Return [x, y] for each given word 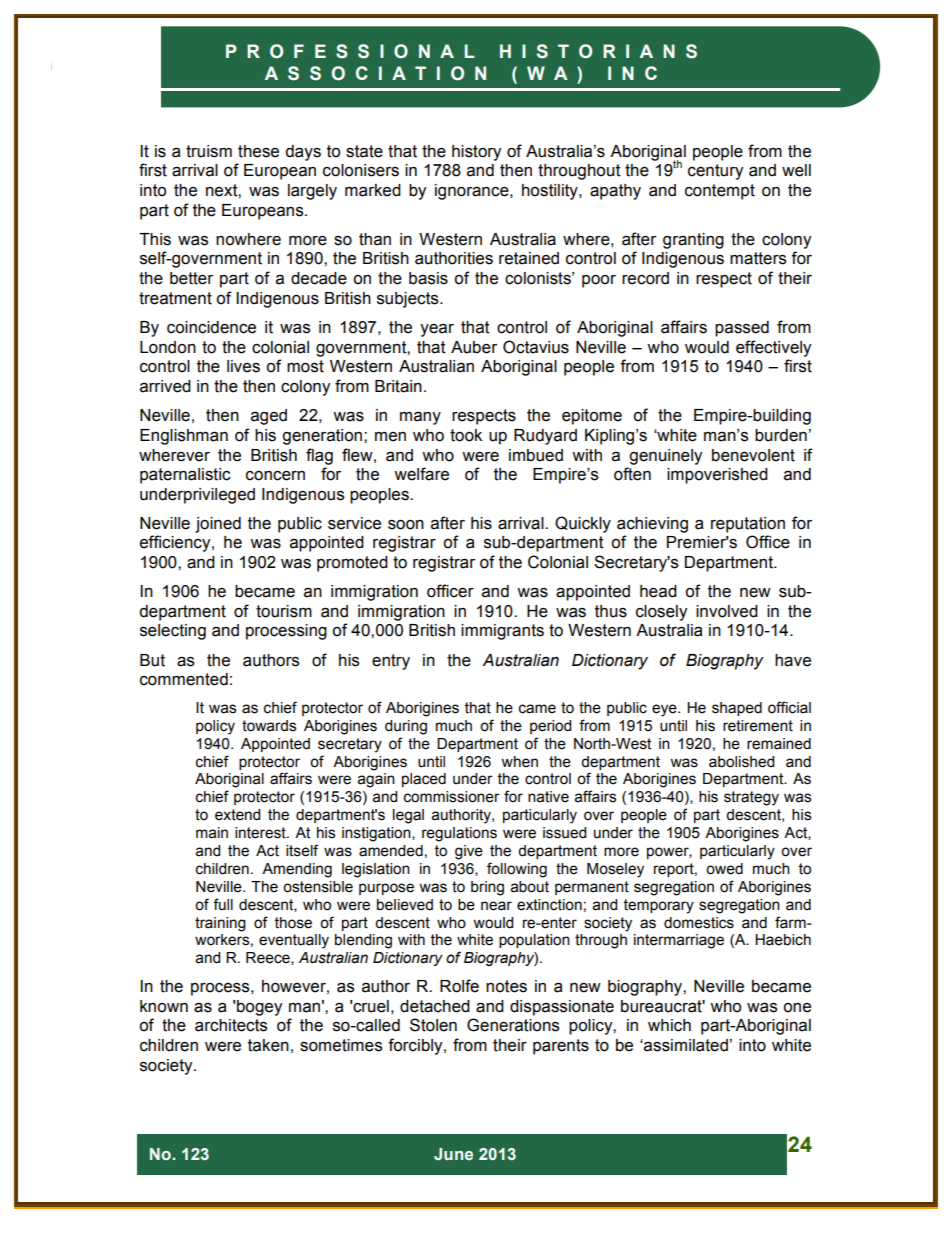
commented [184, 679]
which [669, 1025]
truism [209, 151]
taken [268, 1045]
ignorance [473, 192]
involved [727, 611]
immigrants [502, 632]
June [453, 1154]
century [715, 172]
